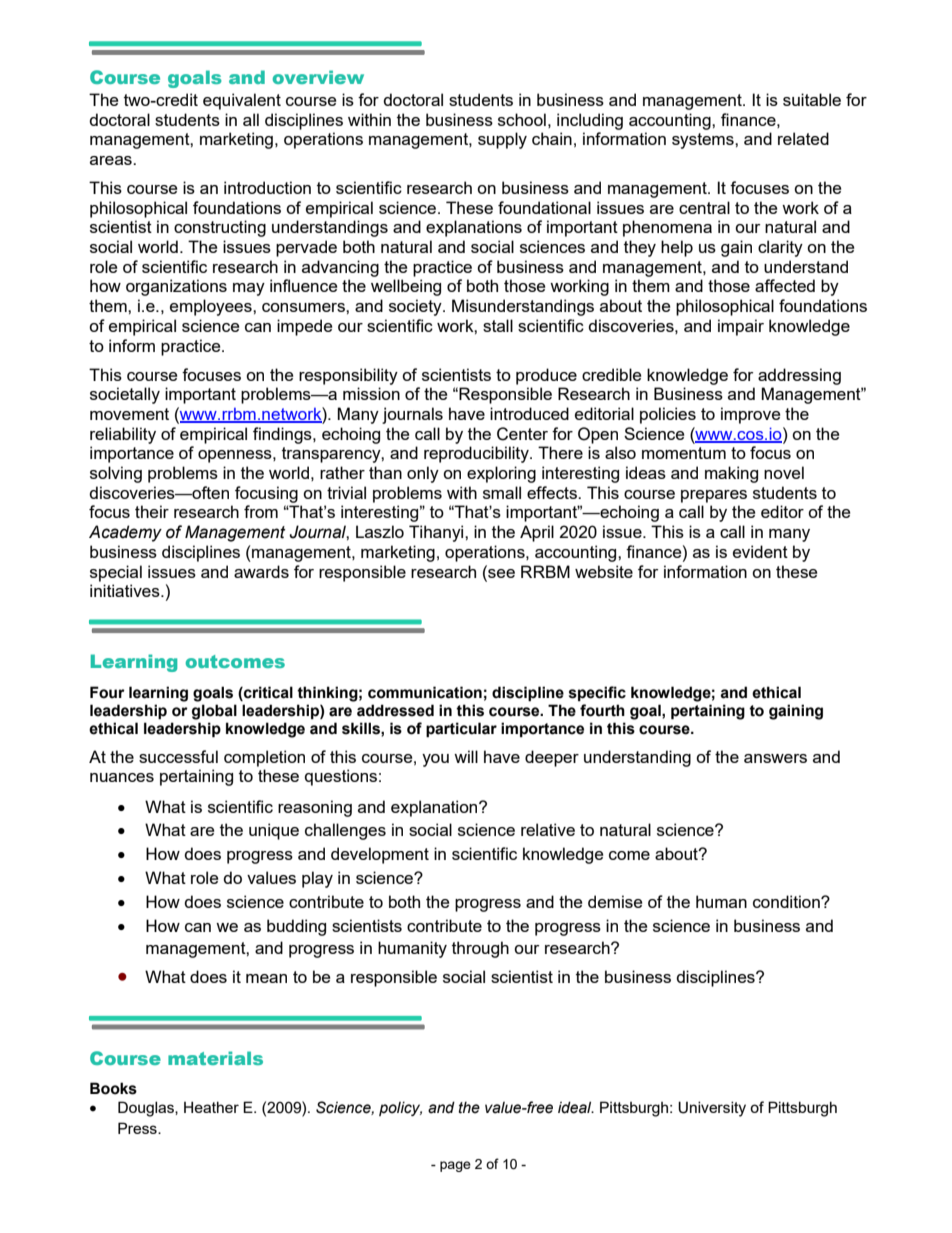 This screenshot has height=1233, width=952. Describe the element at coordinates (455, 1166) in the screenshot. I see `page` at that location.
